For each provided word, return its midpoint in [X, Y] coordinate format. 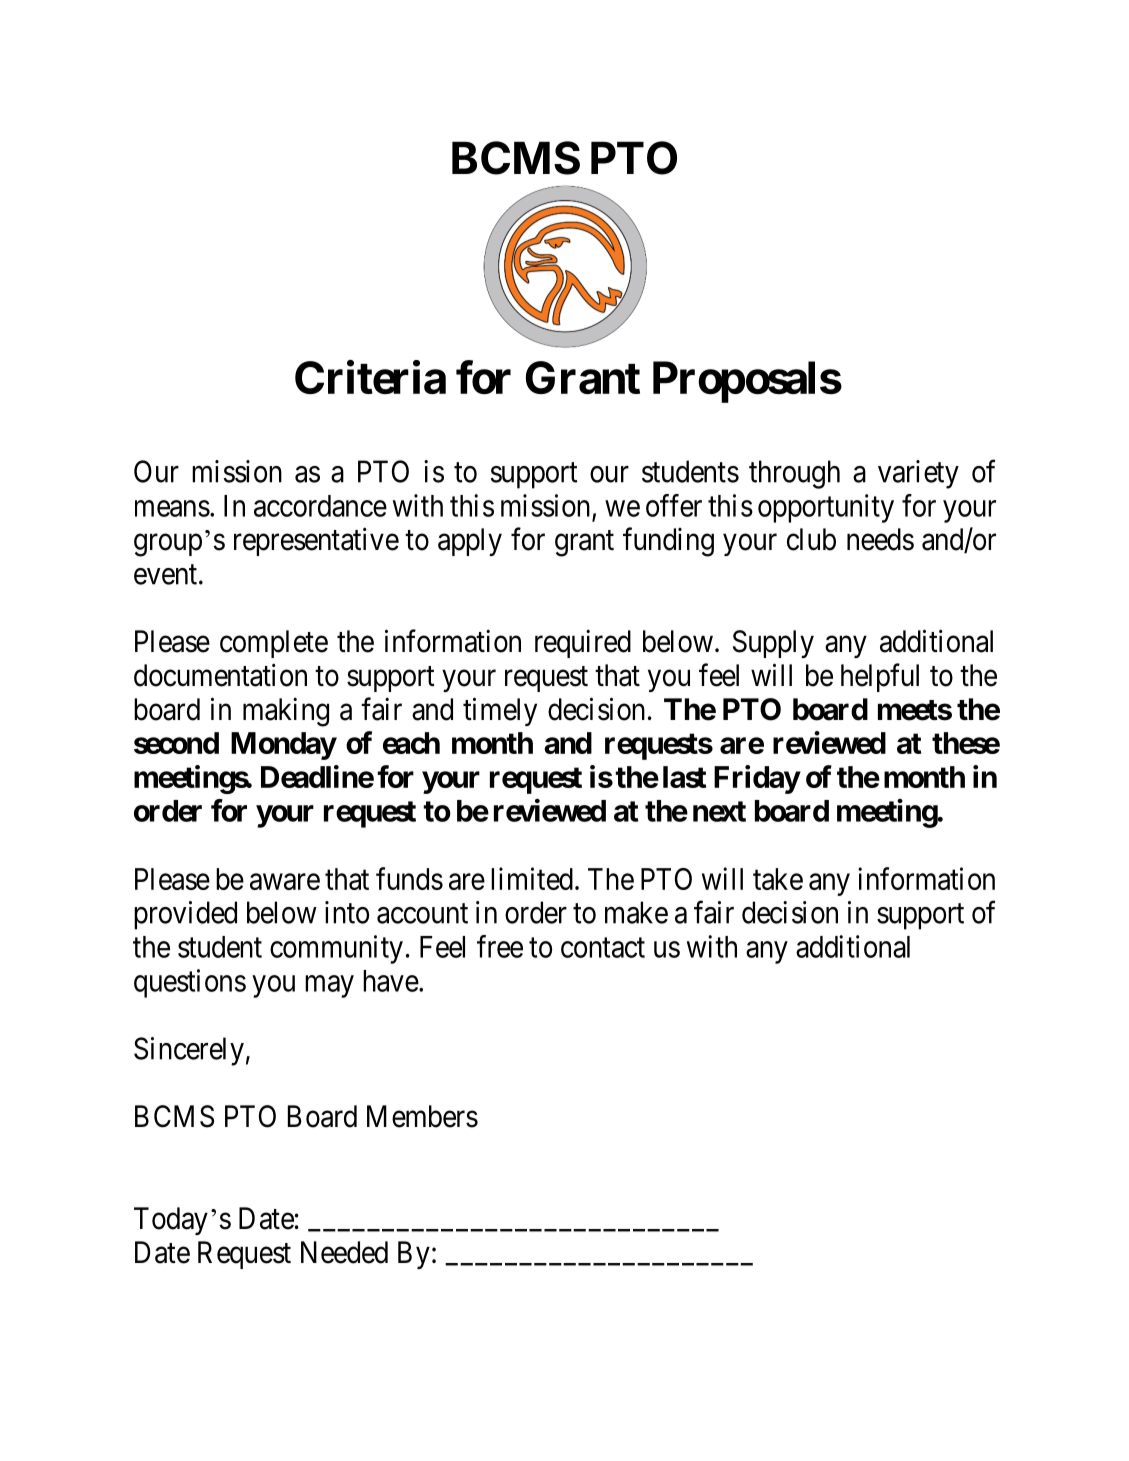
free [500, 946]
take [778, 879]
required [583, 643]
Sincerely [189, 1051]
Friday [757, 779]
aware [285, 882]
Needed [344, 1252]
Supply [773, 644]
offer [674, 505]
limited [532, 878]
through [794, 474]
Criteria [370, 378]
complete [274, 644]
